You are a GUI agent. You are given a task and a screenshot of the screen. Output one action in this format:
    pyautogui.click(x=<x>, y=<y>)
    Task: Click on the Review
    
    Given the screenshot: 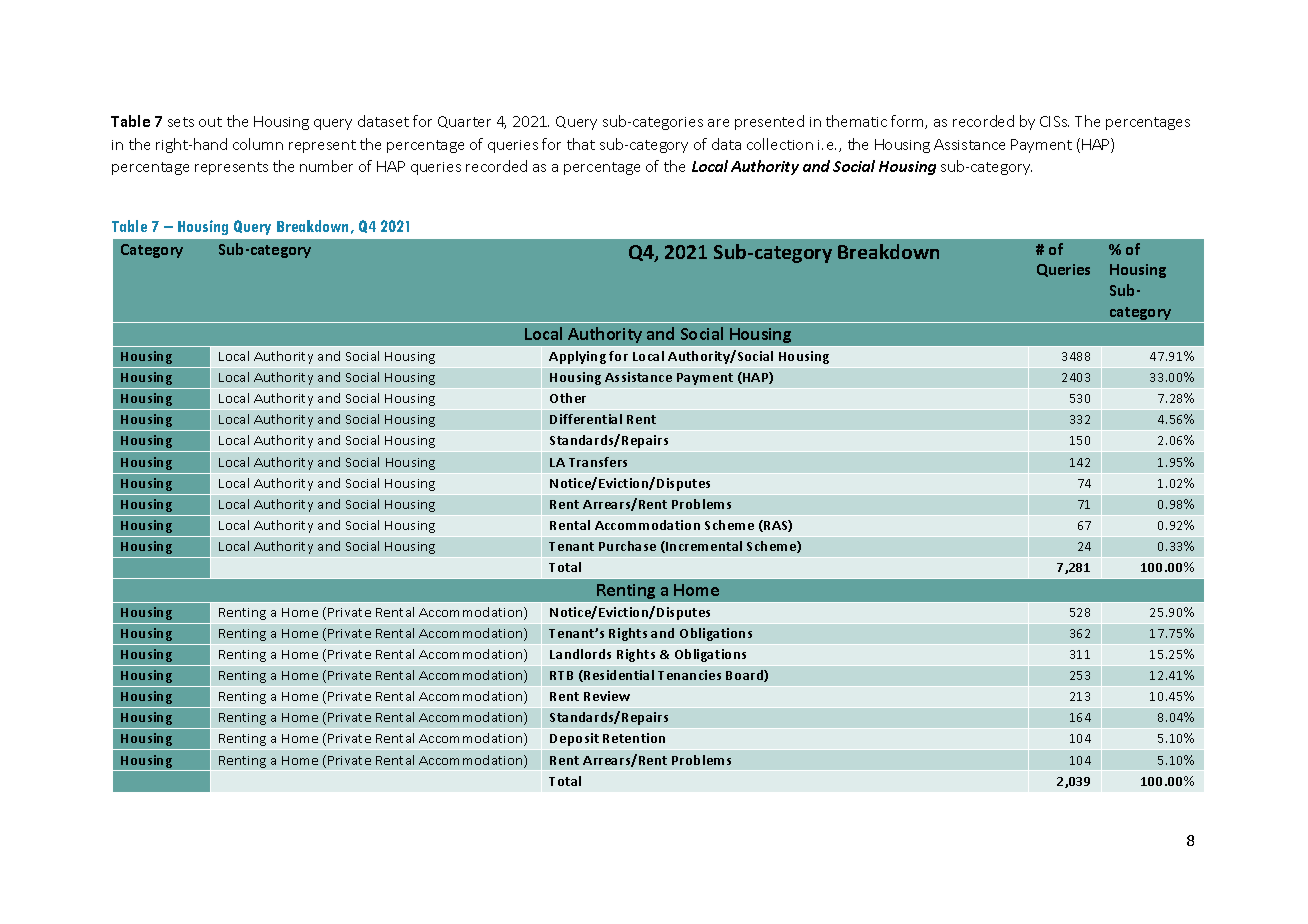 What is the action you would take?
    pyautogui.click(x=607, y=696)
